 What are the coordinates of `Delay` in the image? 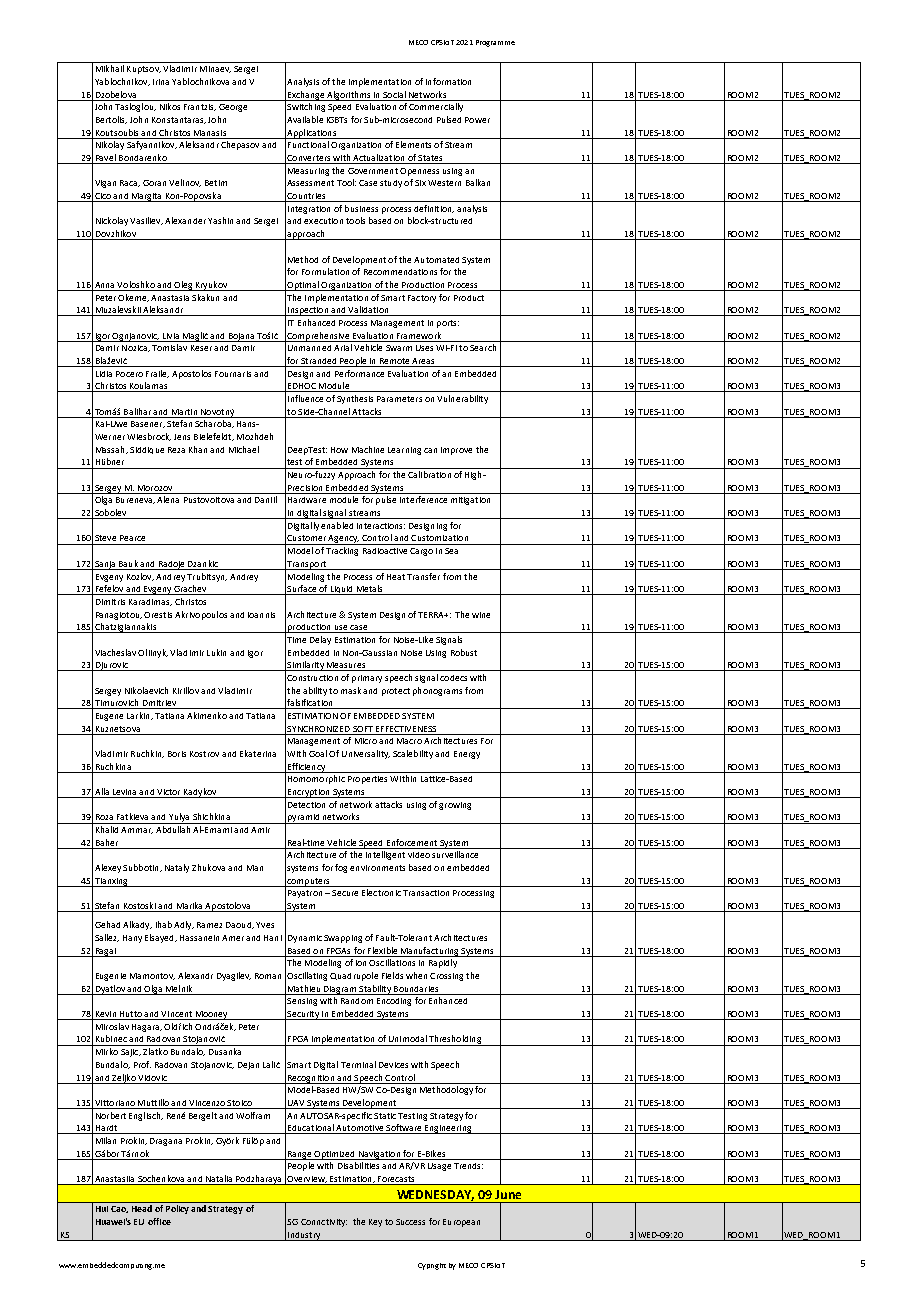 It's located at (320, 640).
